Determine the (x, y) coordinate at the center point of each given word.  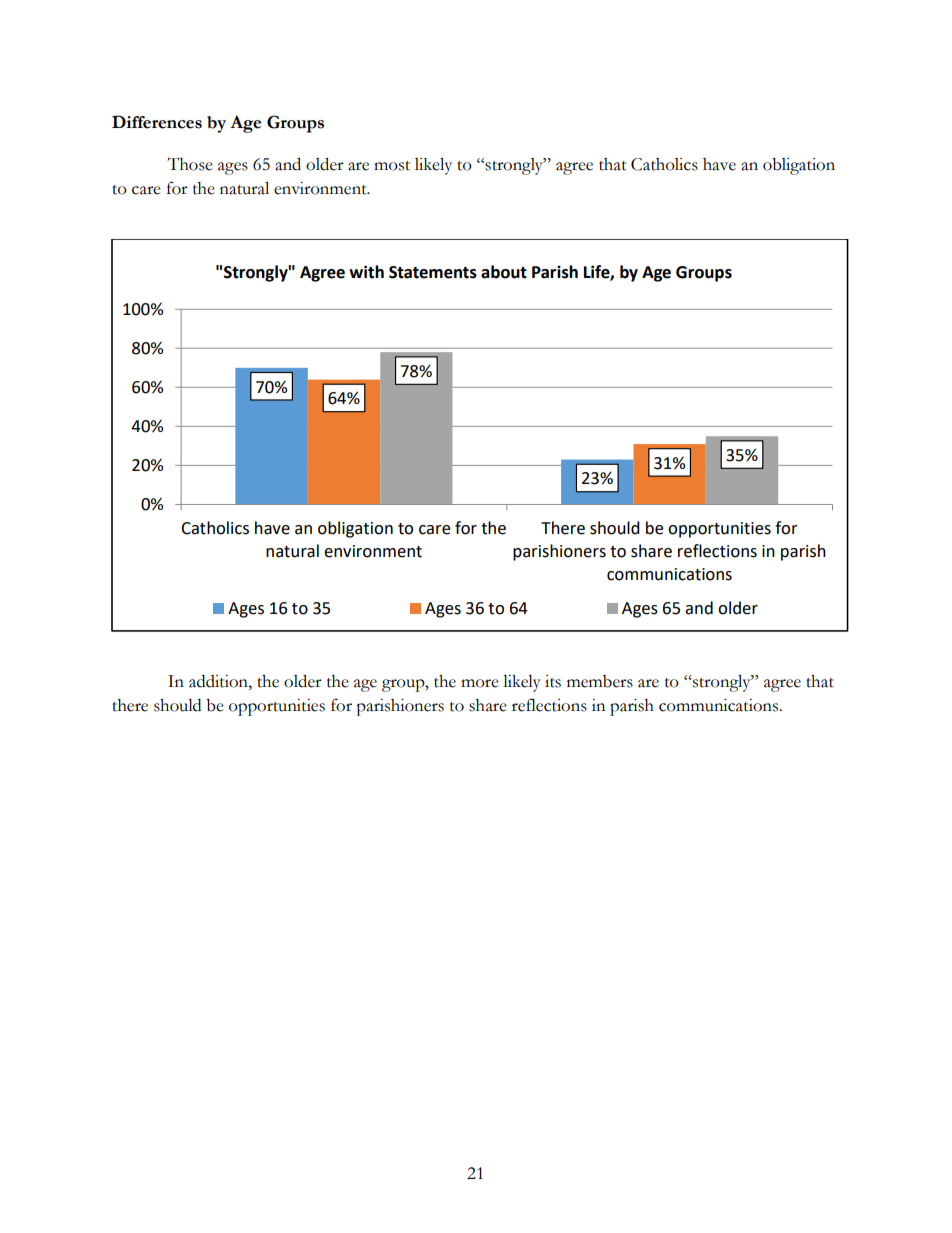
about (504, 272)
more (480, 683)
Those (190, 164)
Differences (157, 122)
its (553, 681)
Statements (433, 272)
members (600, 681)
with (366, 272)
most (392, 166)
